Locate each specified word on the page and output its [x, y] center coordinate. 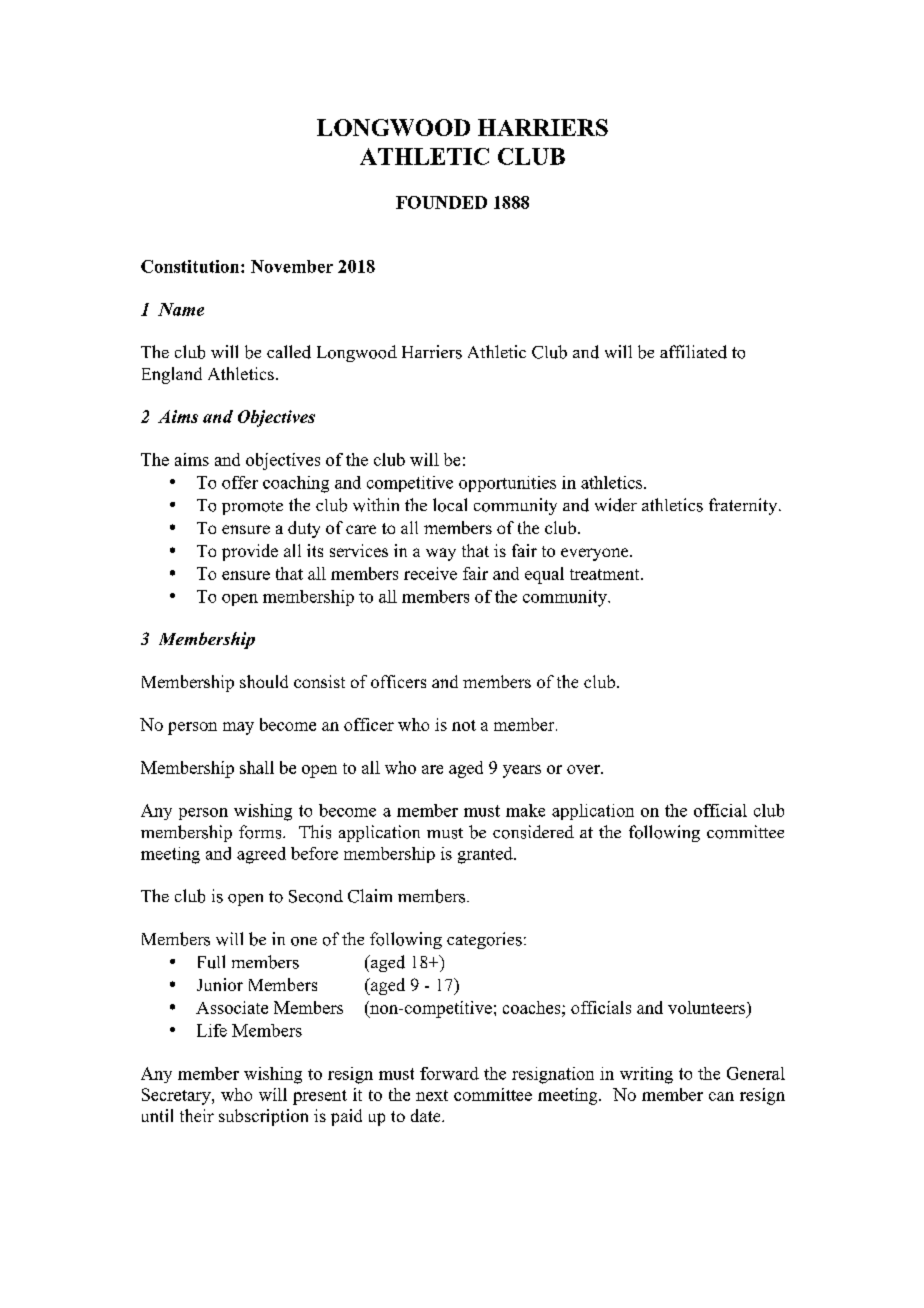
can [721, 1096]
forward [449, 1073]
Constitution [191, 266]
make [525, 810]
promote [252, 508]
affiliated [693, 352]
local [450, 505]
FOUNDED [441, 202]
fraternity [744, 506]
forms [261, 832]
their [197, 1115]
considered [533, 832]
